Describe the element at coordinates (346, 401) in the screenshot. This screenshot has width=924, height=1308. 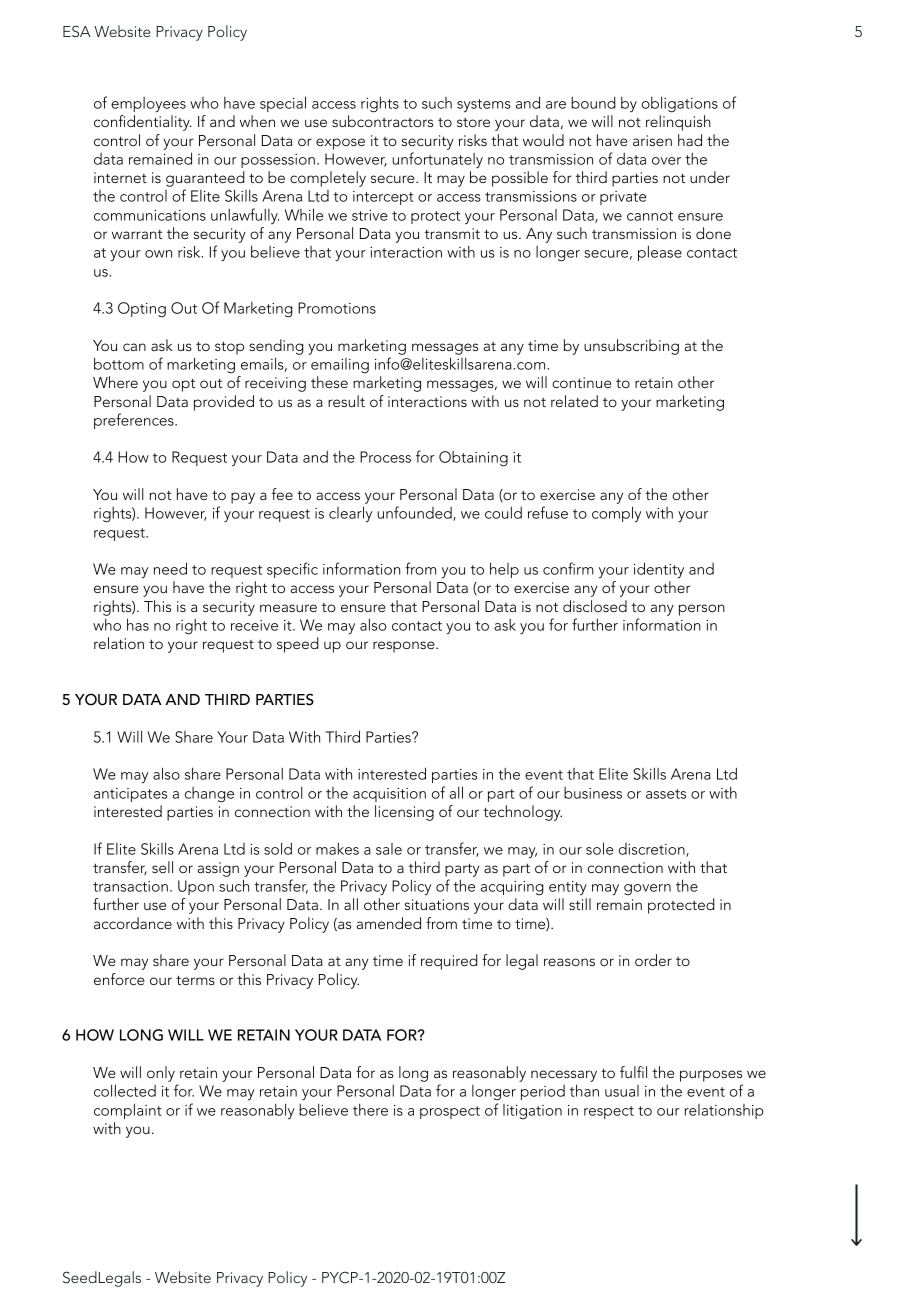
I see `result` at that location.
